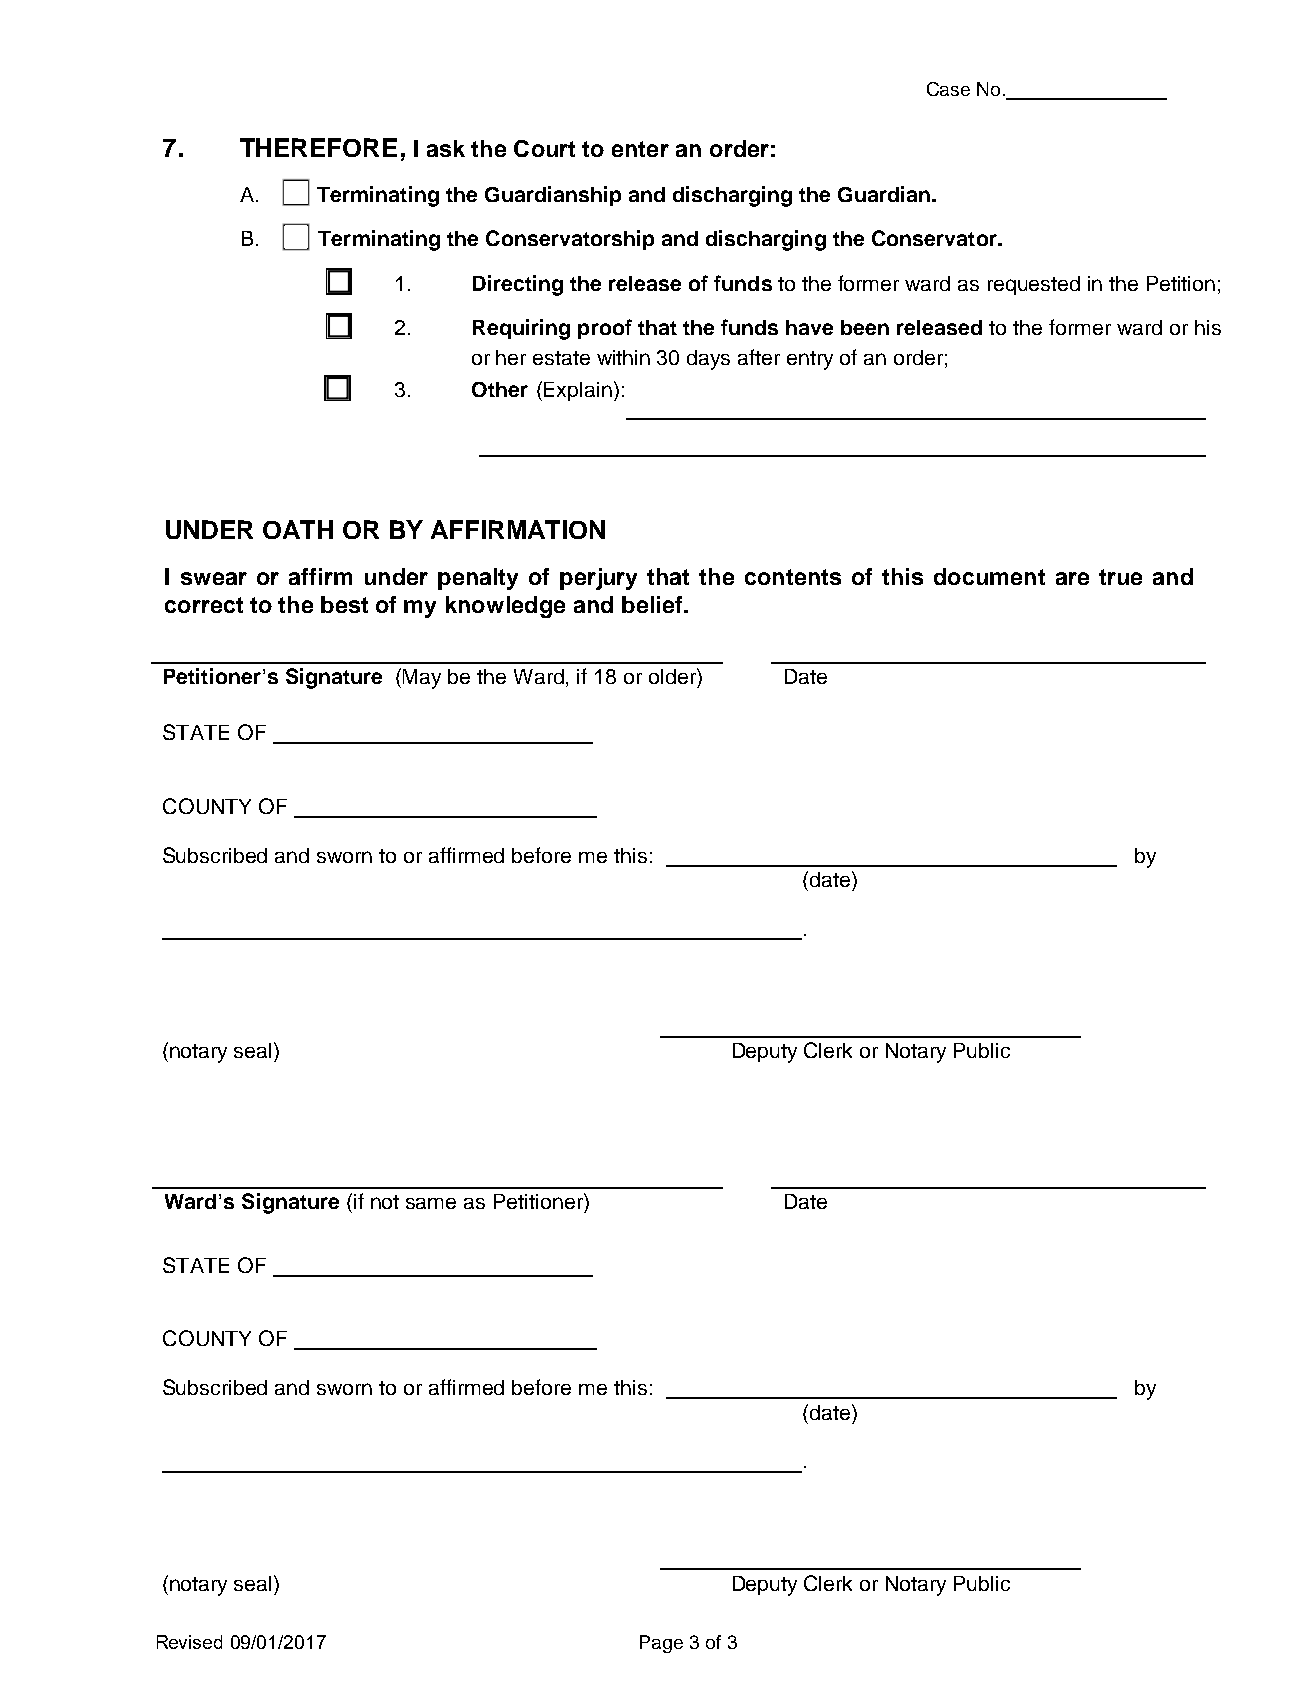 Image resolution: width=1314 pixels, height=1700 pixels. What do you see at coordinates (661, 1644) in the document?
I see `Page` at bounding box center [661, 1644].
